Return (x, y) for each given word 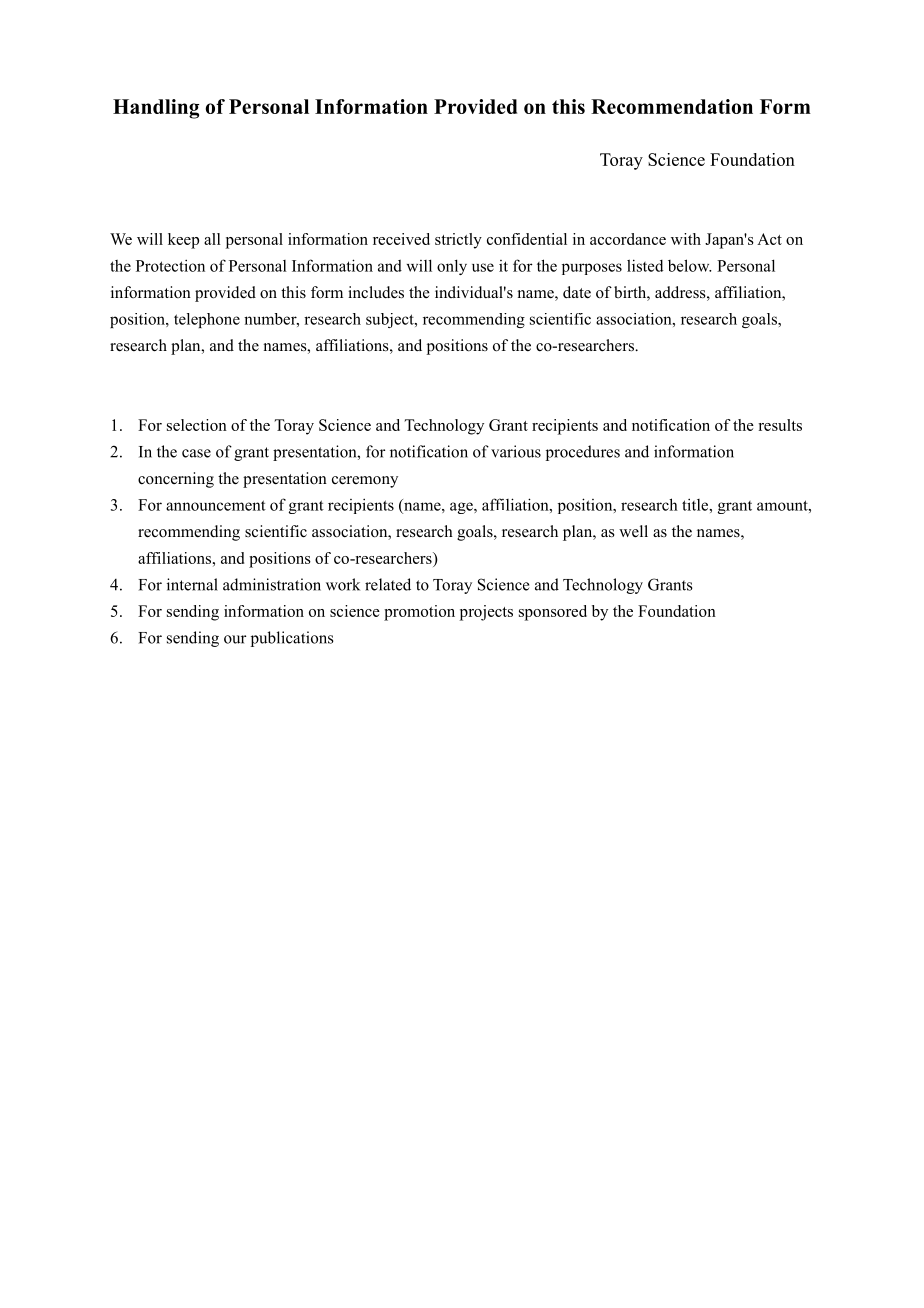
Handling (156, 109)
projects (486, 613)
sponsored (553, 613)
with (686, 239)
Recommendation (672, 106)
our (235, 639)
